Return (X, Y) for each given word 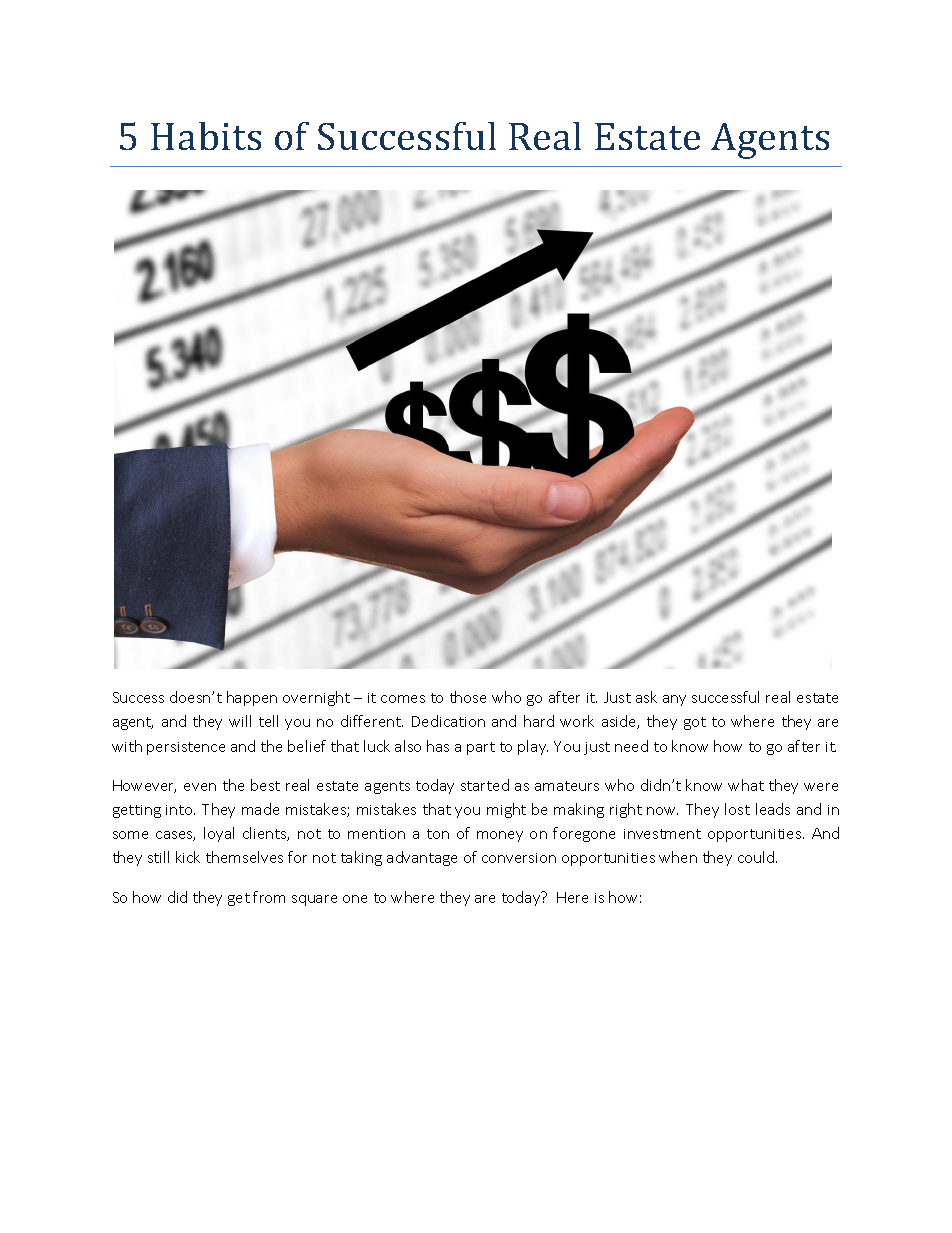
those (468, 697)
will (240, 721)
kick (188, 857)
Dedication (448, 721)
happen (252, 698)
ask (646, 697)
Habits (206, 136)
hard (539, 721)
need (631, 746)
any (674, 700)
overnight (316, 698)
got (695, 723)
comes (403, 699)
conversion (519, 858)
